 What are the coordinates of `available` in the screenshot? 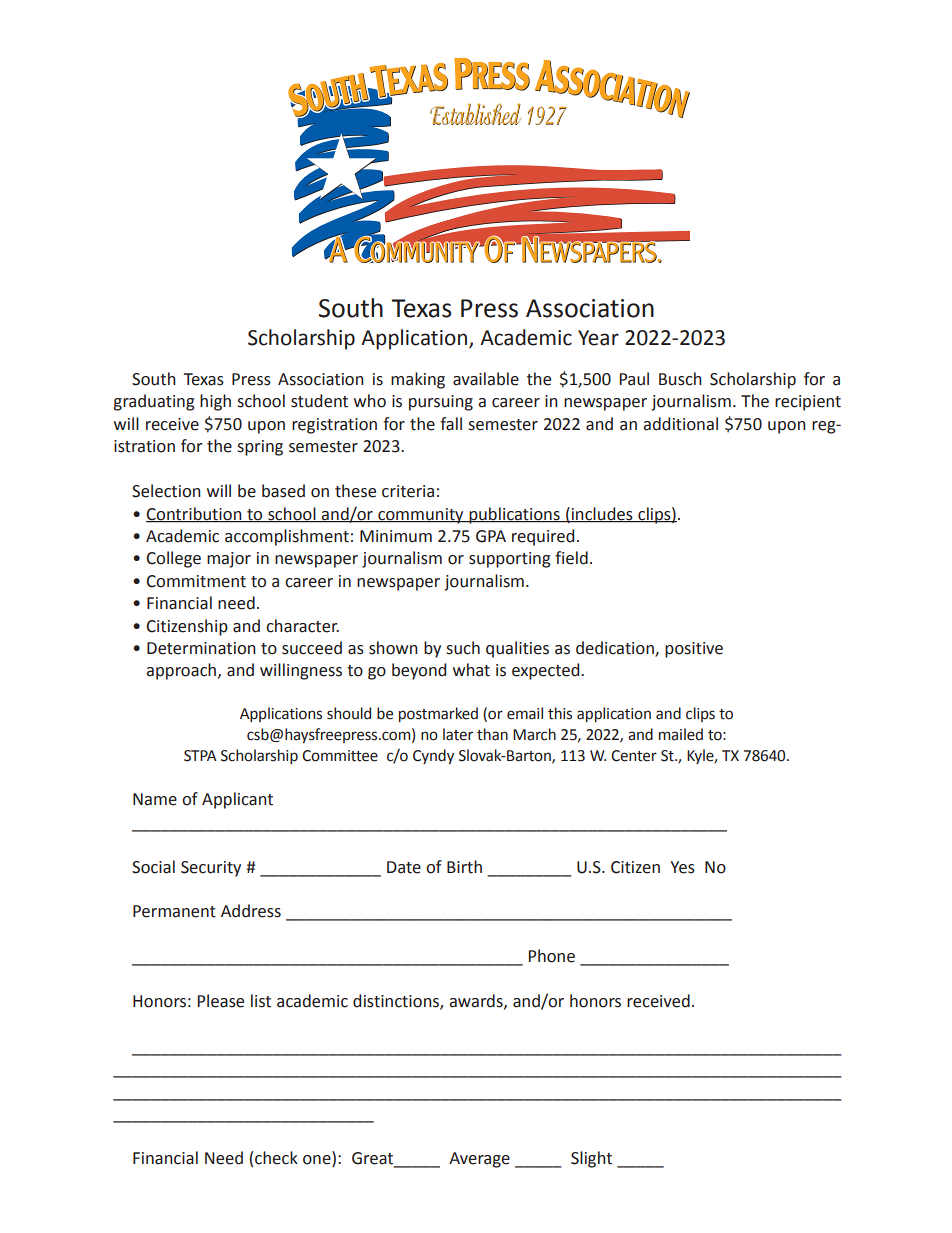 It's located at (486, 379).
